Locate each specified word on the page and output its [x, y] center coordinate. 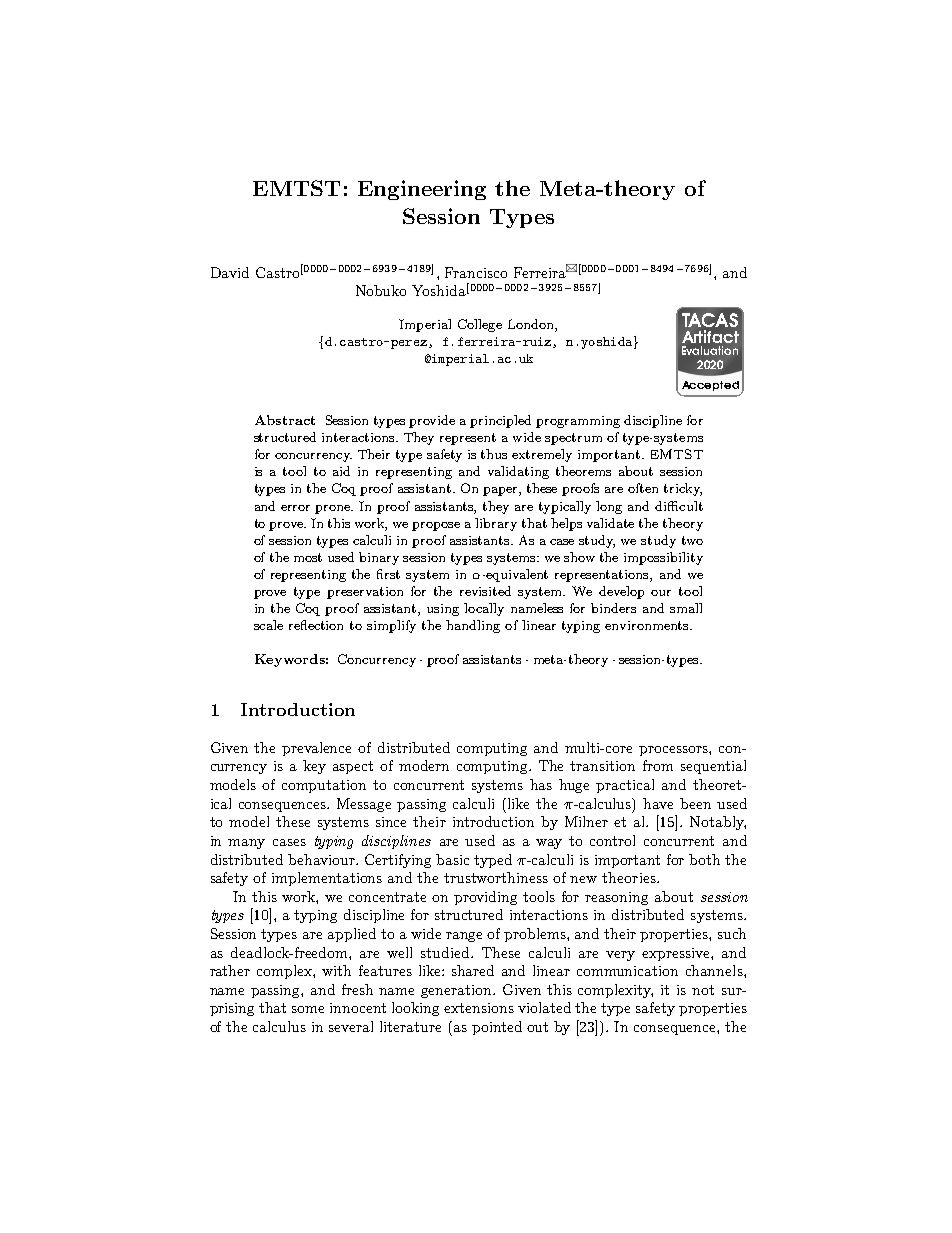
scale [268, 625]
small [686, 608]
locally [484, 609]
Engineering [422, 190]
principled [500, 421]
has [541, 784]
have [658, 803]
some [308, 1009]
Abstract [285, 420]
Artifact [710, 336]
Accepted [710, 386]
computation [324, 786]
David [230, 272]
